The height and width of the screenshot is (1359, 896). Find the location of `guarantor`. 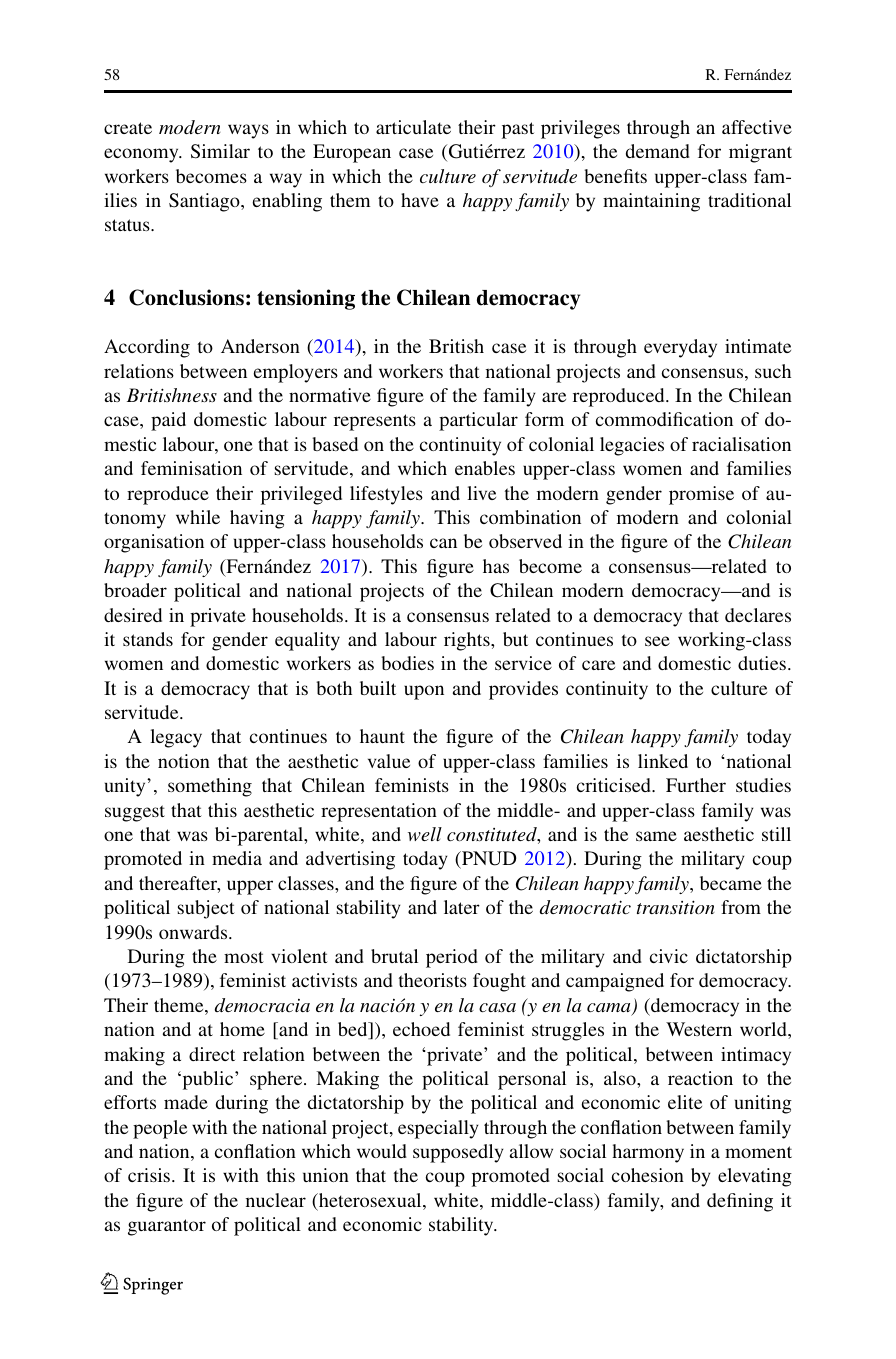

guarantor is located at coordinates (167, 1227).
